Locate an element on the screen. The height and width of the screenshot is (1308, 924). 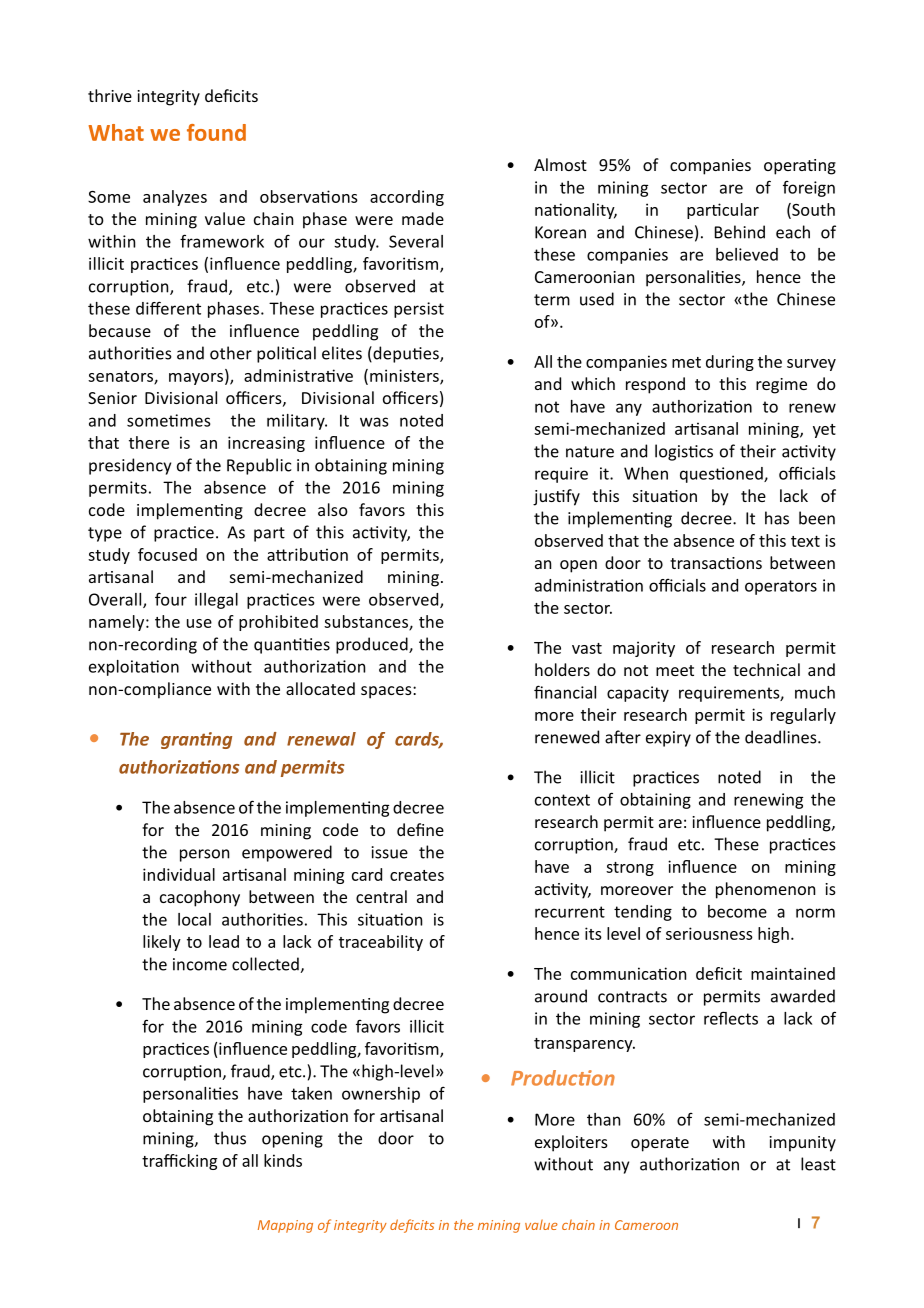
during is located at coordinates (730, 363).
